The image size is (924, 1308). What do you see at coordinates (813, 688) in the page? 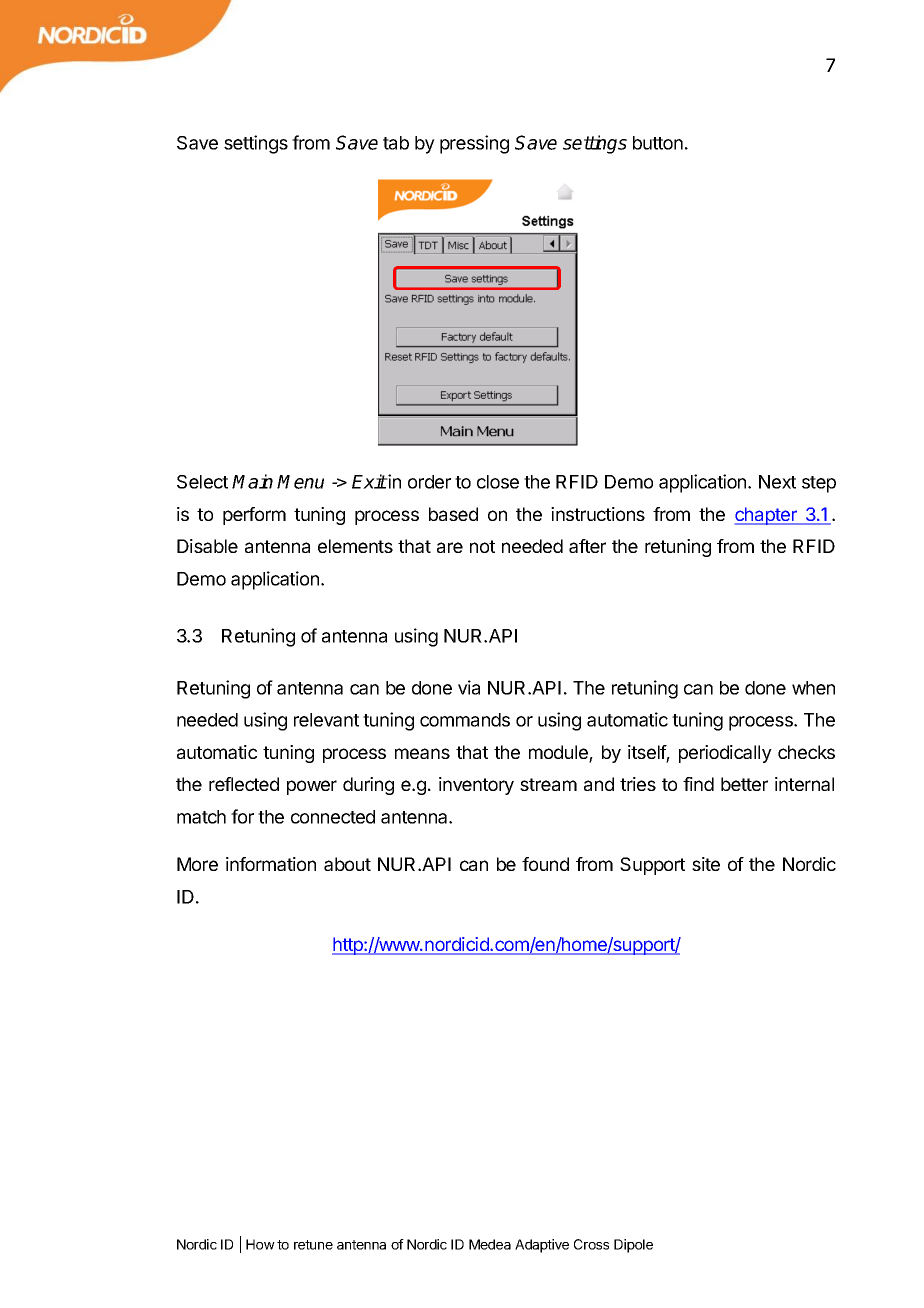
I see `when` at bounding box center [813, 688].
